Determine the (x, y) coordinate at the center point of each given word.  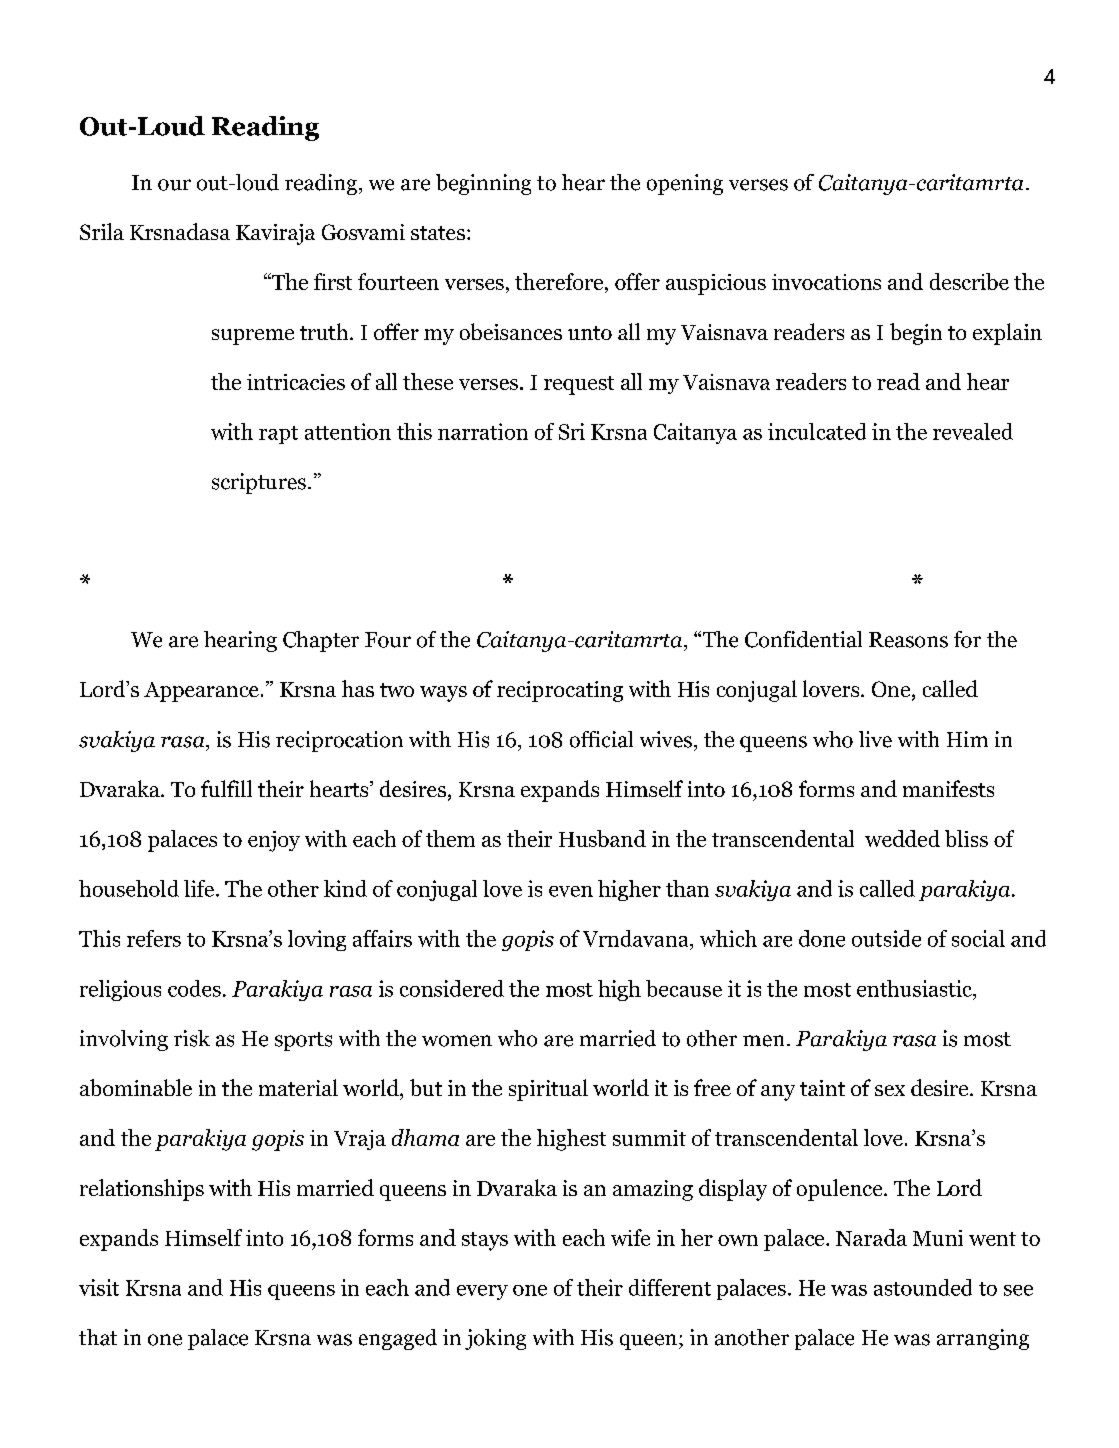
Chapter (321, 641)
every (482, 1292)
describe (969, 281)
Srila (102, 231)
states (438, 233)
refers (154, 938)
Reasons (908, 640)
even (571, 891)
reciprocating (560, 691)
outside (886, 938)
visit (99, 1287)
